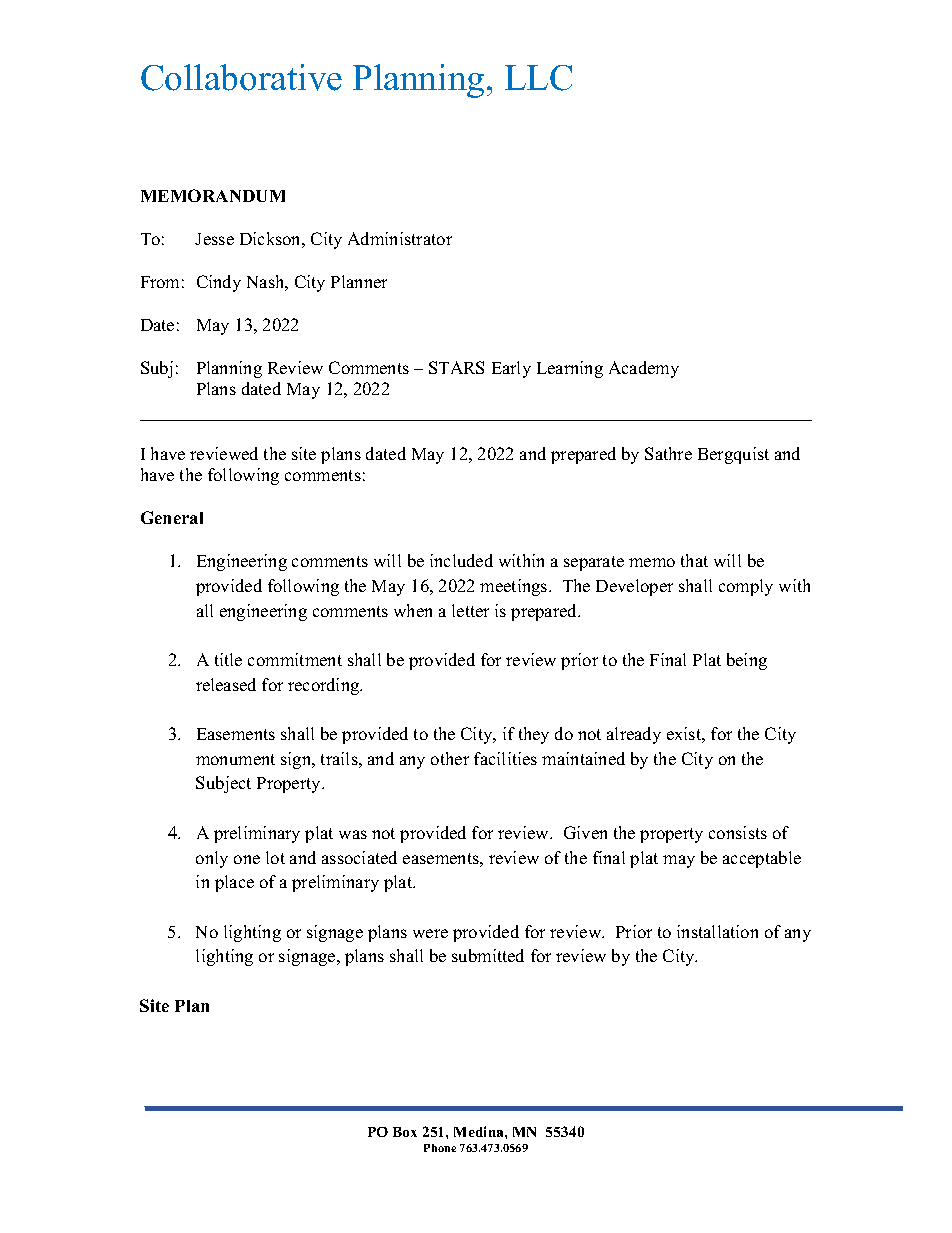 The width and height of the screenshot is (952, 1233). I want to click on Cindy, so click(219, 283).
